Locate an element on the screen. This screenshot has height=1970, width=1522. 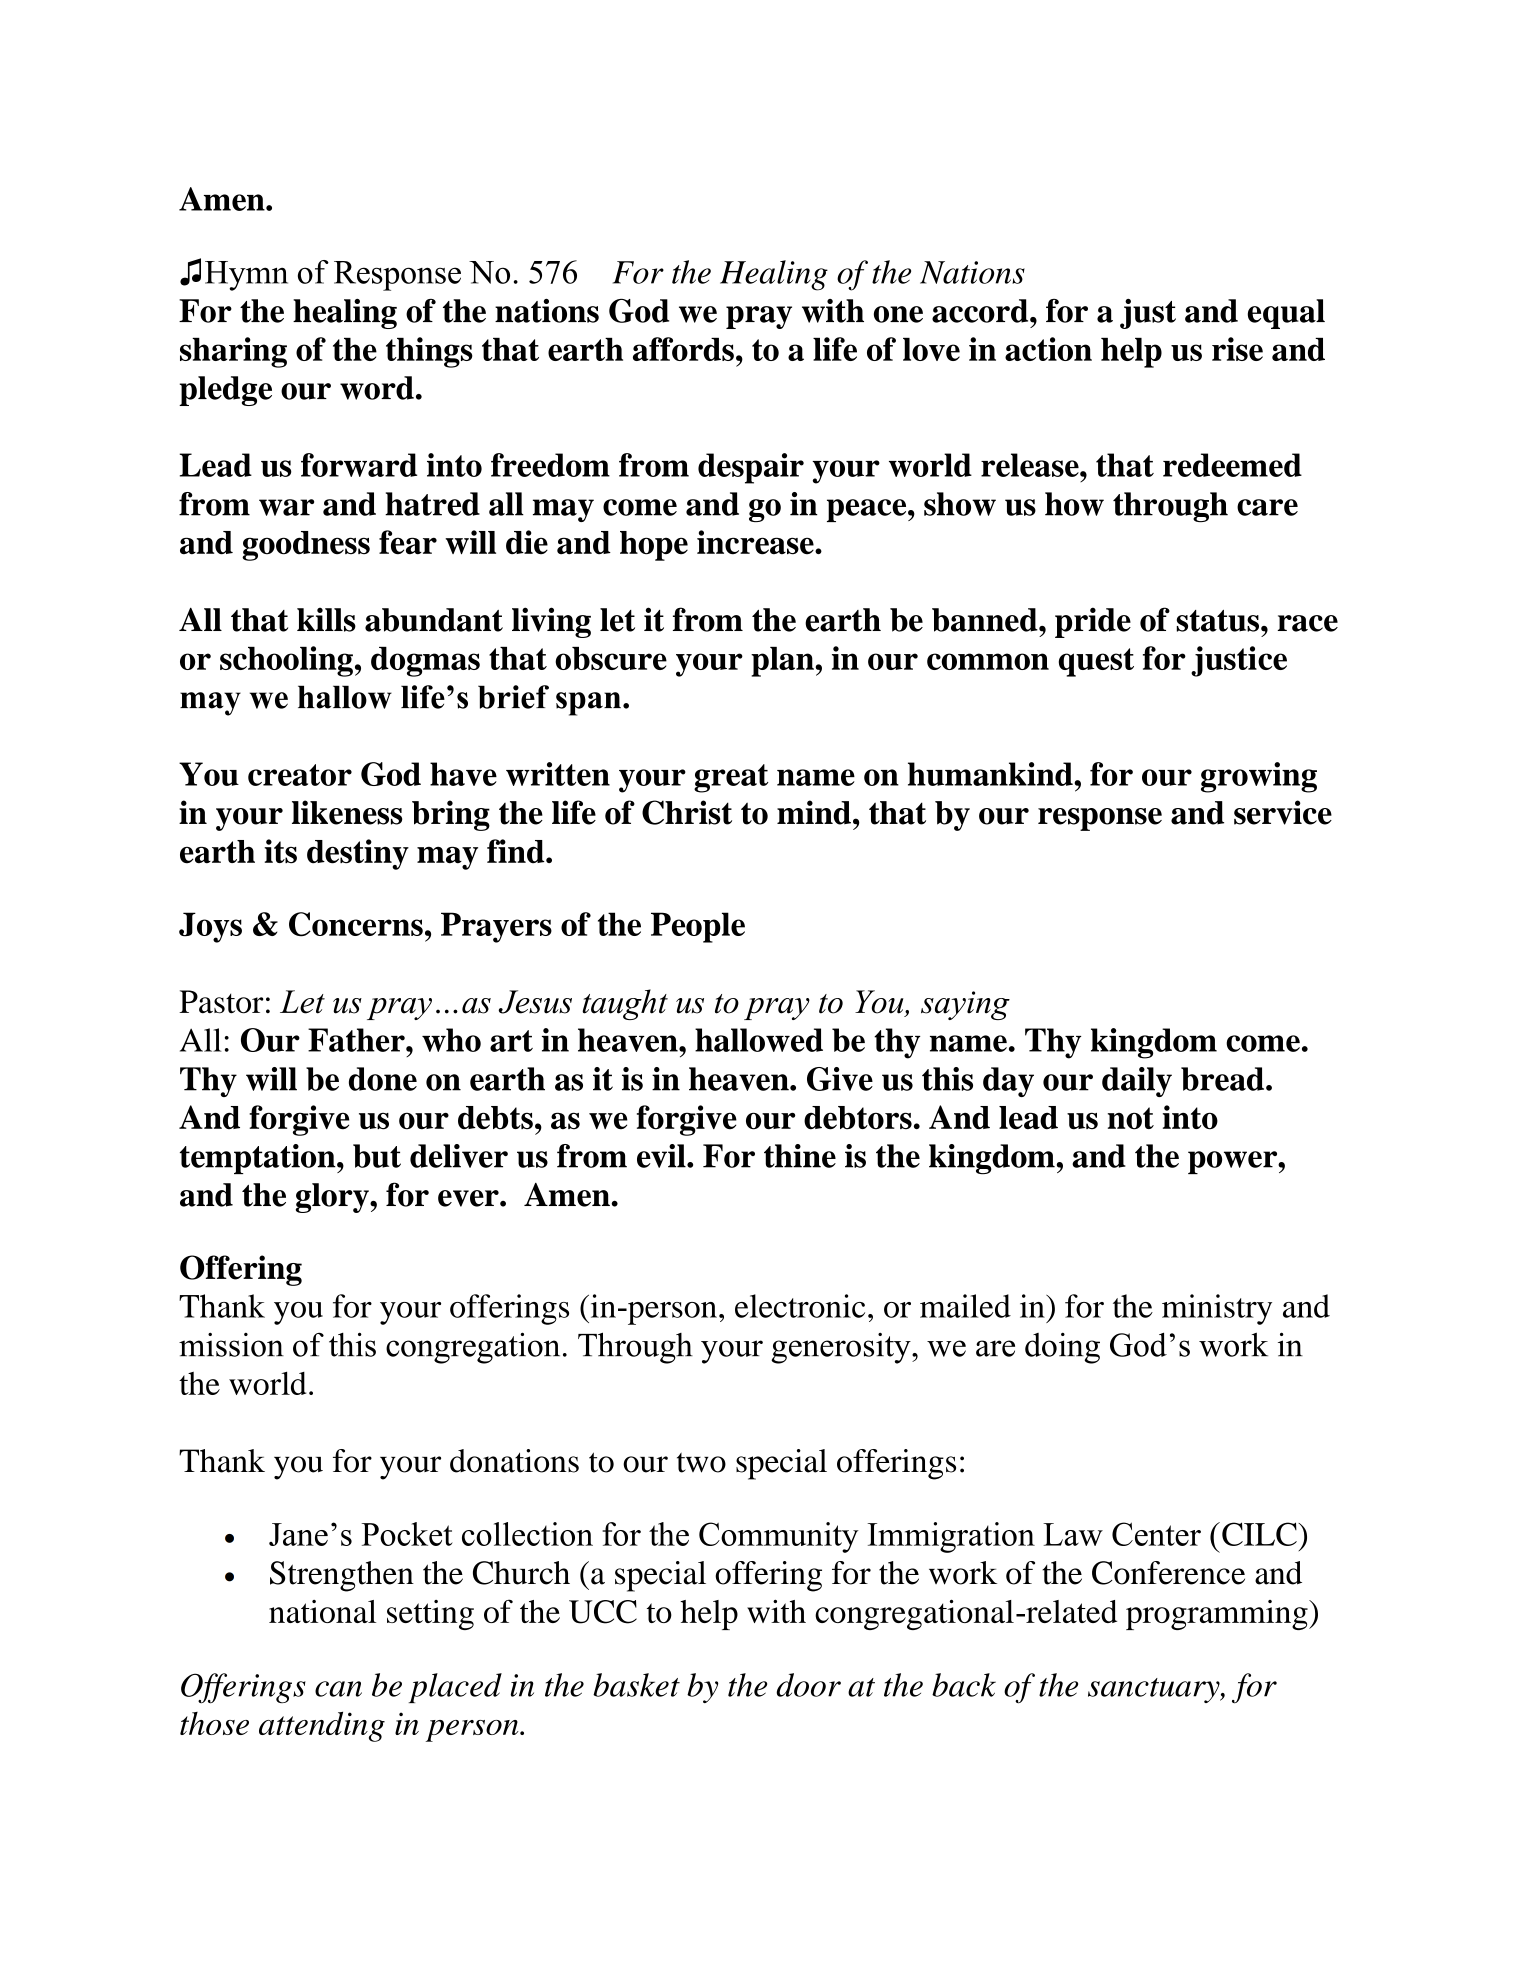
things is located at coordinates (429, 352).
